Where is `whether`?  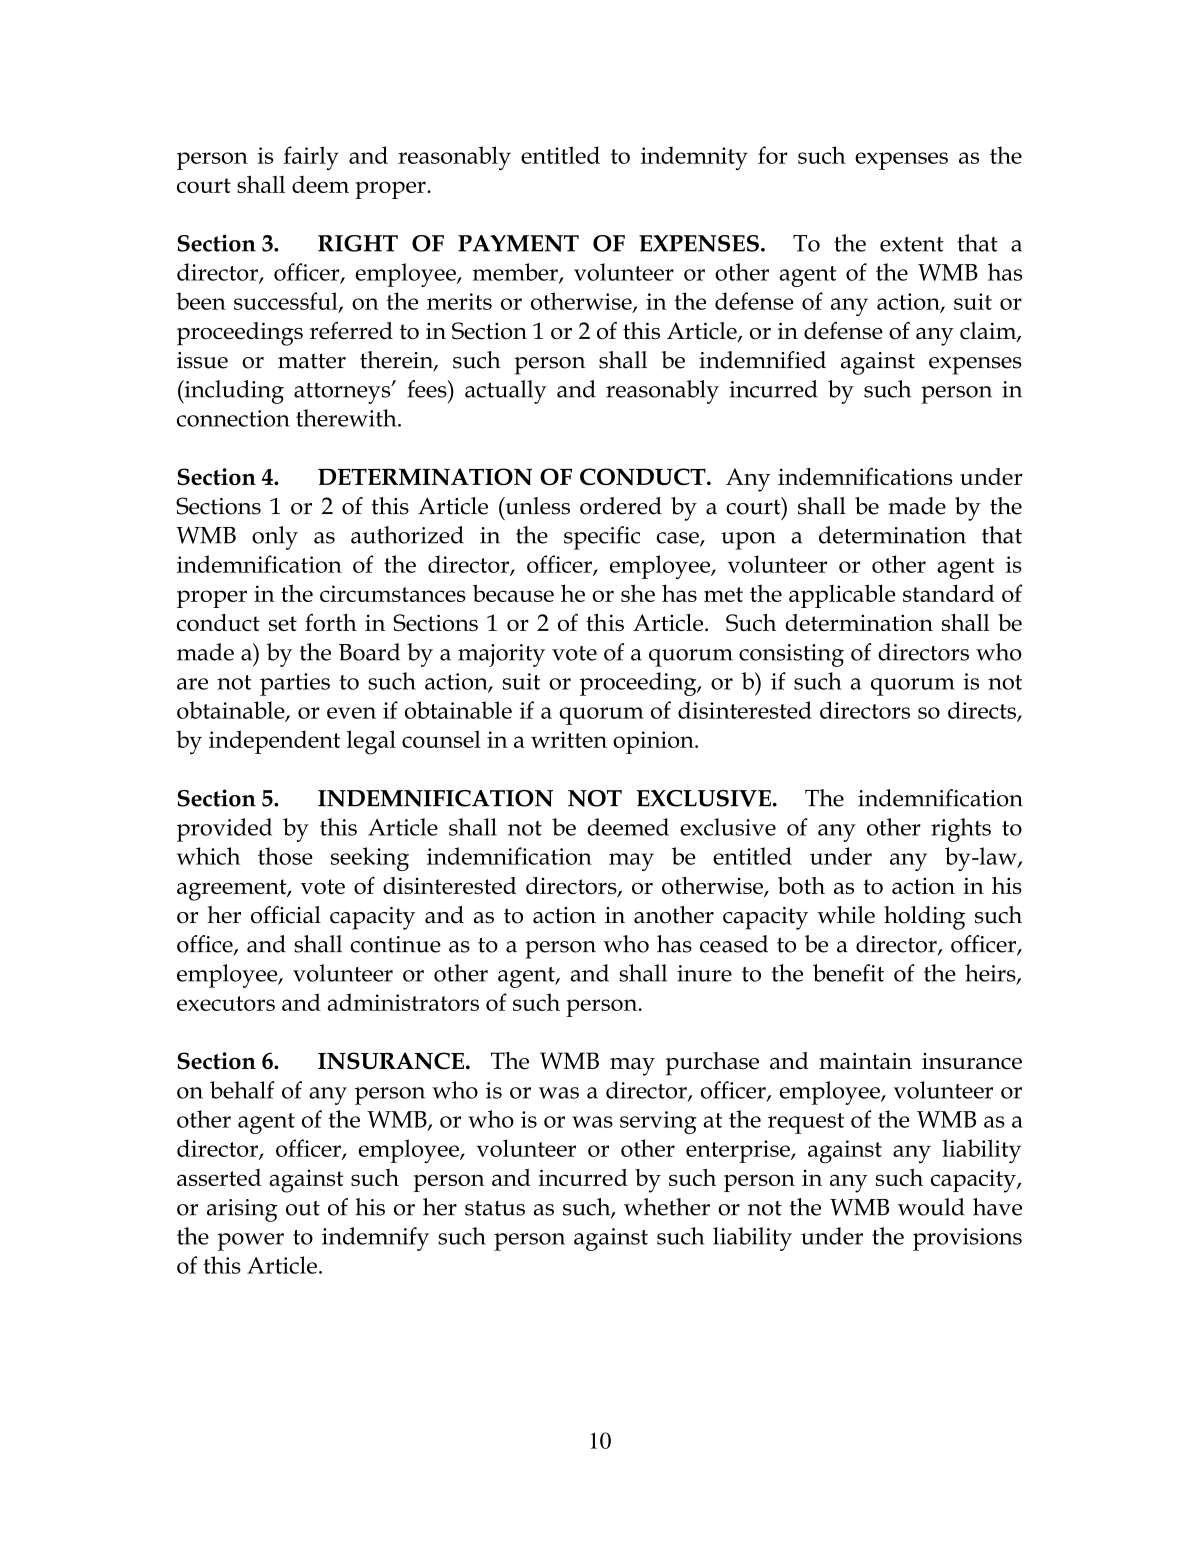
whether is located at coordinates (667, 1207).
